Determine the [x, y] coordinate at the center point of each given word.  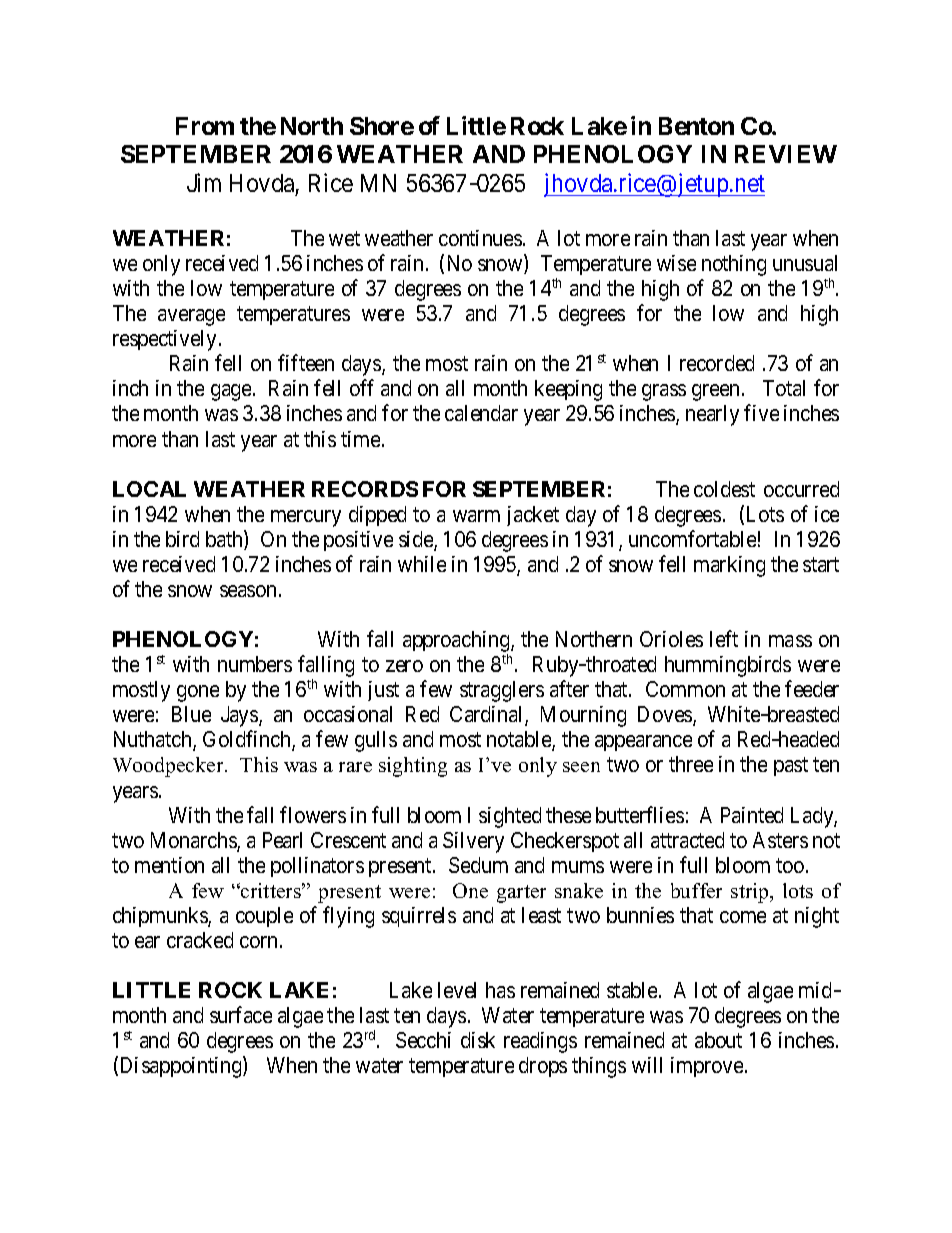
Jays [240, 716]
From [205, 126]
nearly [712, 415]
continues [480, 238]
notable [520, 740]
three [691, 764]
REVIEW [786, 154]
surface [241, 1014]
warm [476, 516]
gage [231, 392]
